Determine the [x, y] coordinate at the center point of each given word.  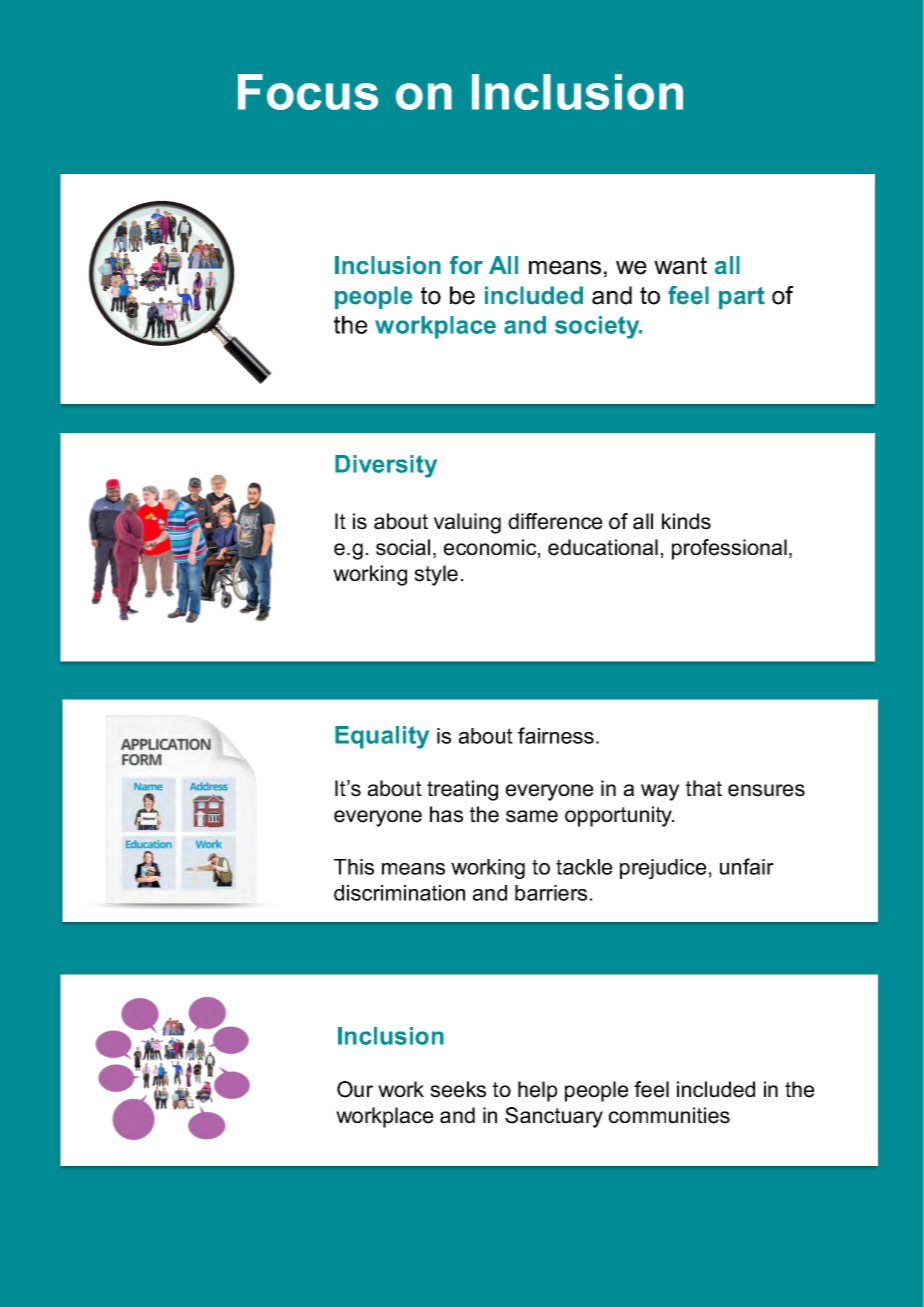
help [537, 1091]
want [680, 266]
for [466, 265]
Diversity [386, 466]
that [704, 788]
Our [355, 1089]
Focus [308, 92]
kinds [686, 521]
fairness [556, 735]
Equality [382, 737]
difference [555, 521]
